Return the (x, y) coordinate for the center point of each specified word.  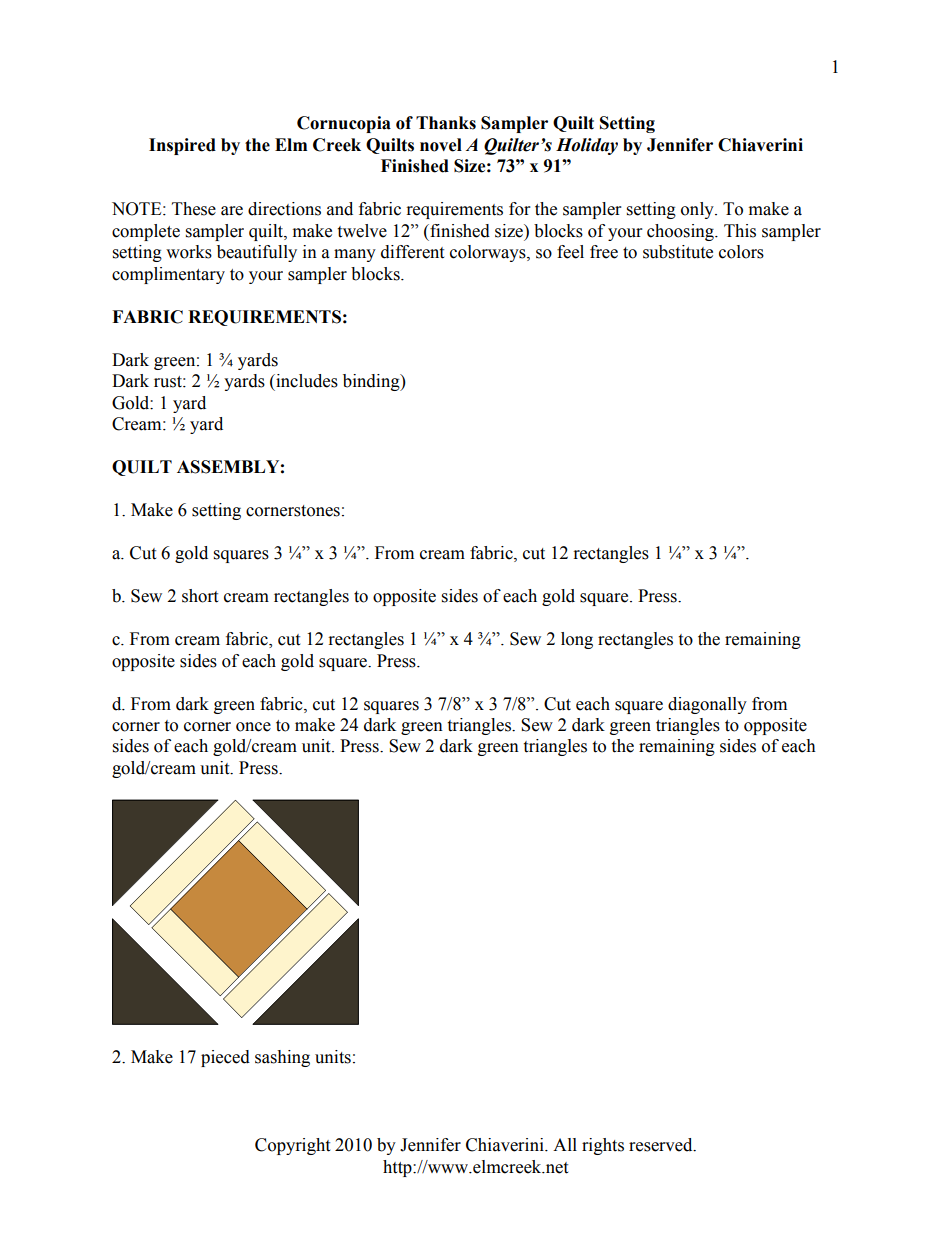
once (253, 727)
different (412, 252)
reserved (662, 1145)
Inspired (182, 146)
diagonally (707, 705)
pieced (225, 1058)
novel (441, 145)
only (698, 210)
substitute (678, 252)
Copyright (292, 1146)
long (577, 640)
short (200, 596)
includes (306, 381)
